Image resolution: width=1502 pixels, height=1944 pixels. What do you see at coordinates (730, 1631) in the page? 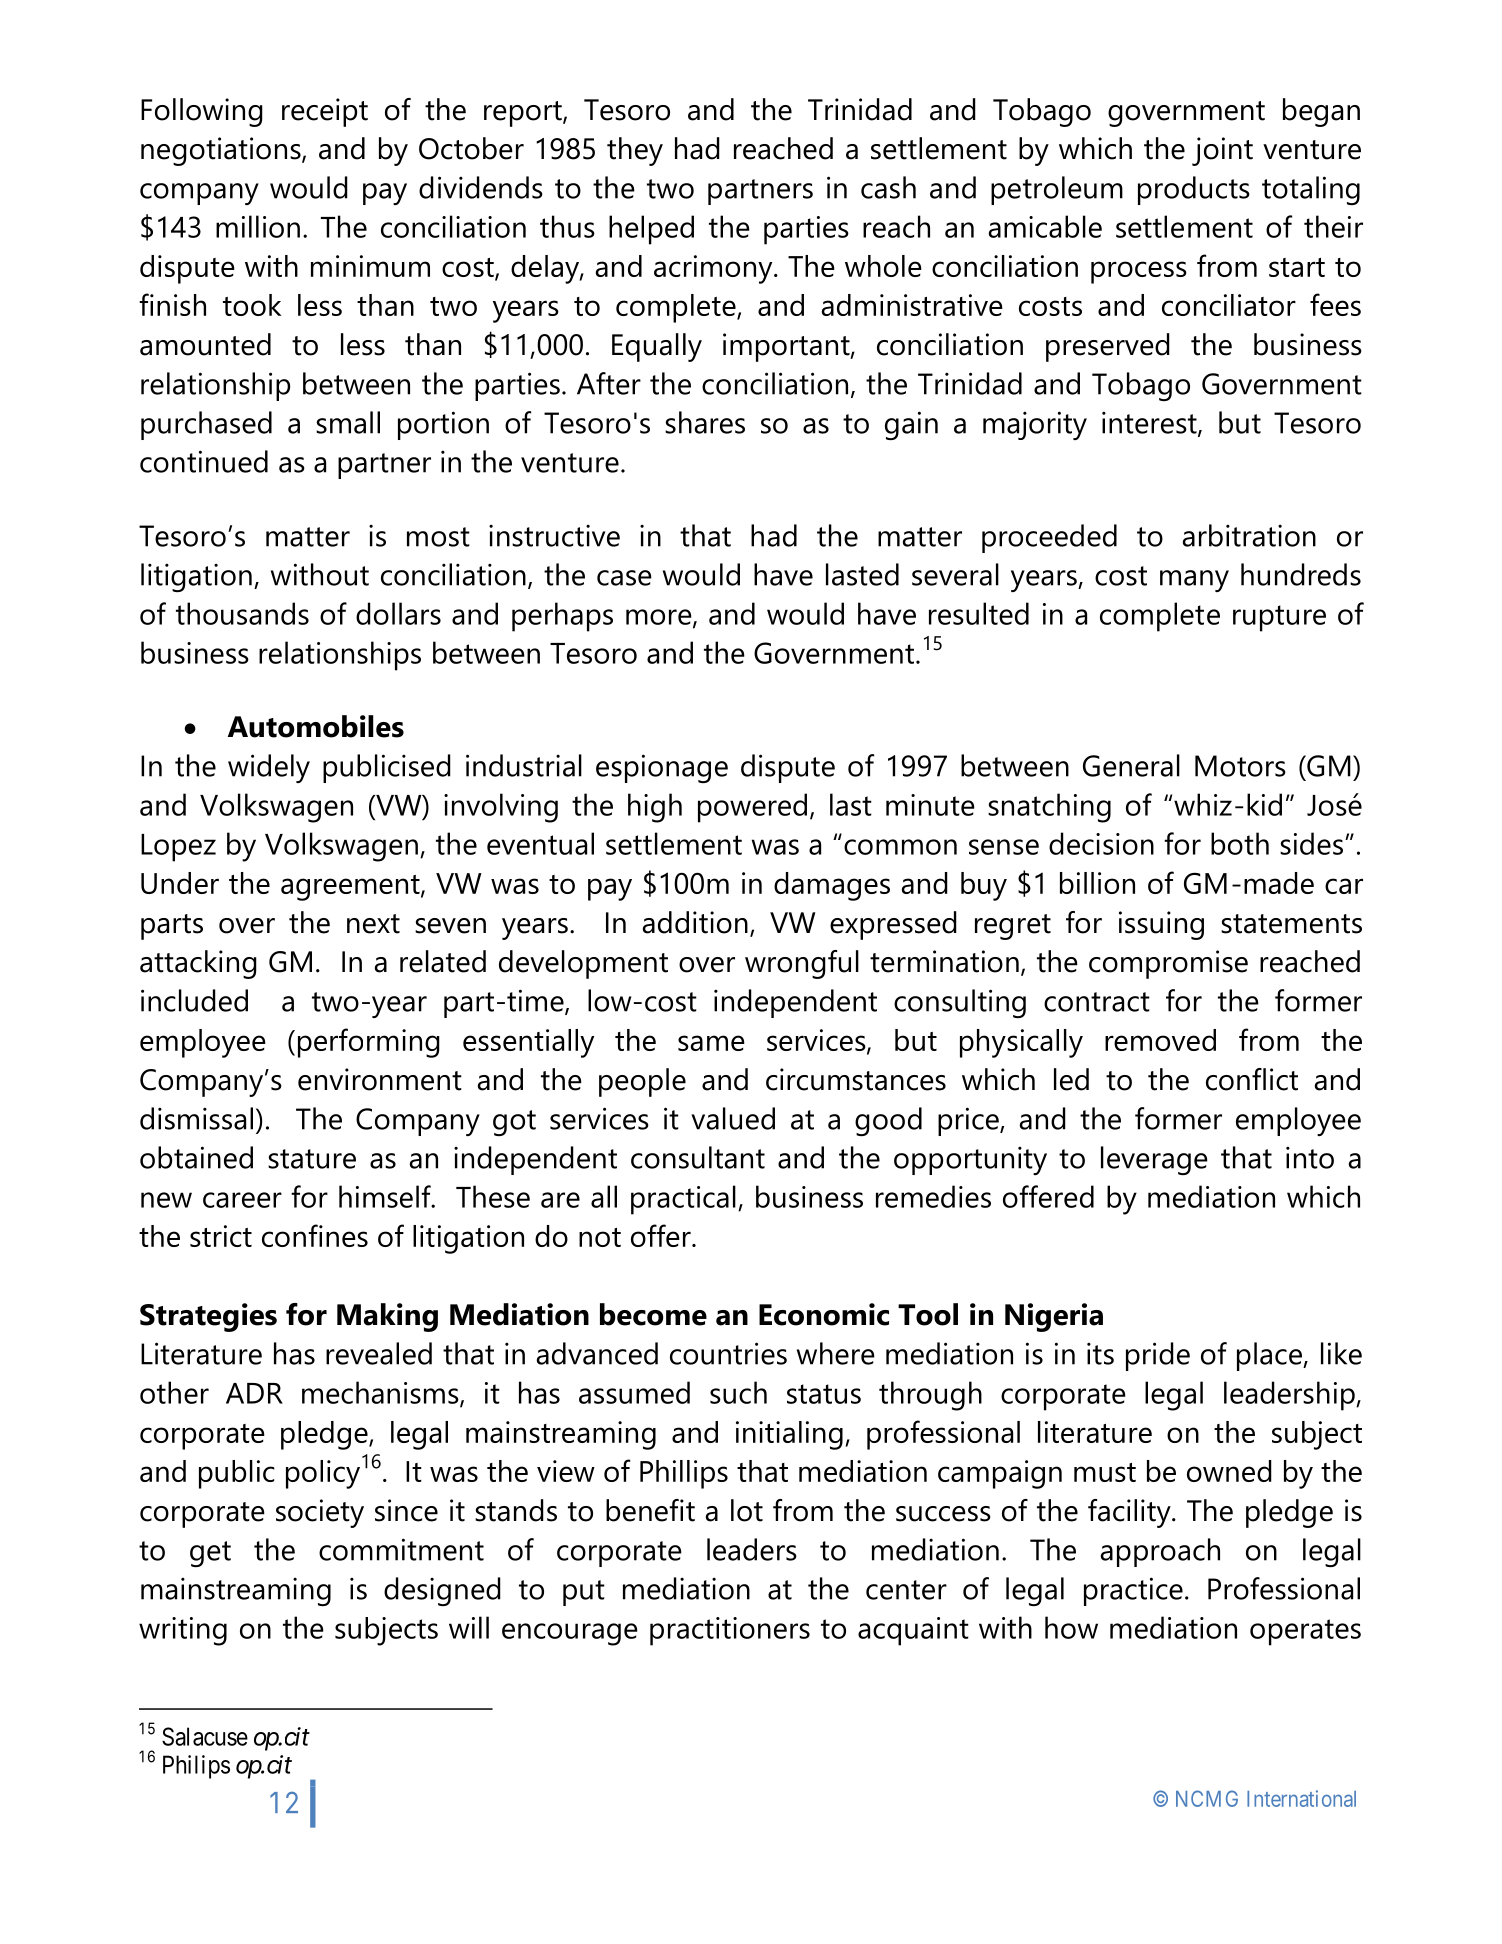
I see `practitioners` at bounding box center [730, 1631].
